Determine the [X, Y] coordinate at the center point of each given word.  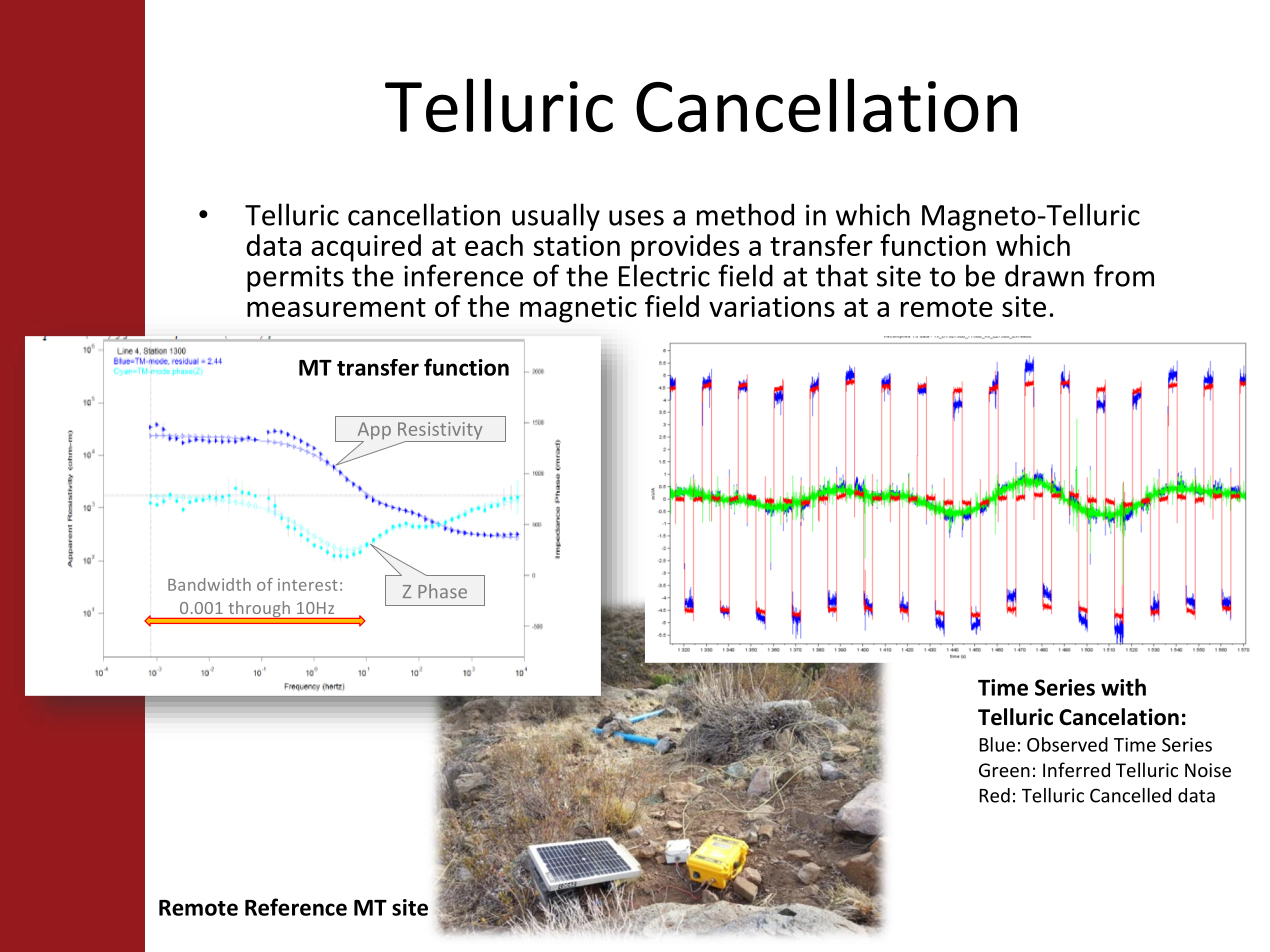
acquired [366, 248]
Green [1004, 770]
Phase [442, 591]
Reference [296, 907]
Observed [1067, 744]
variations [772, 306]
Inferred [1076, 769]
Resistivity [441, 432]
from [1124, 275]
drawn [1044, 275]
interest [308, 584]
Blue [997, 744]
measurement [336, 307]
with [1123, 687]
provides [685, 248]
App [373, 432]
